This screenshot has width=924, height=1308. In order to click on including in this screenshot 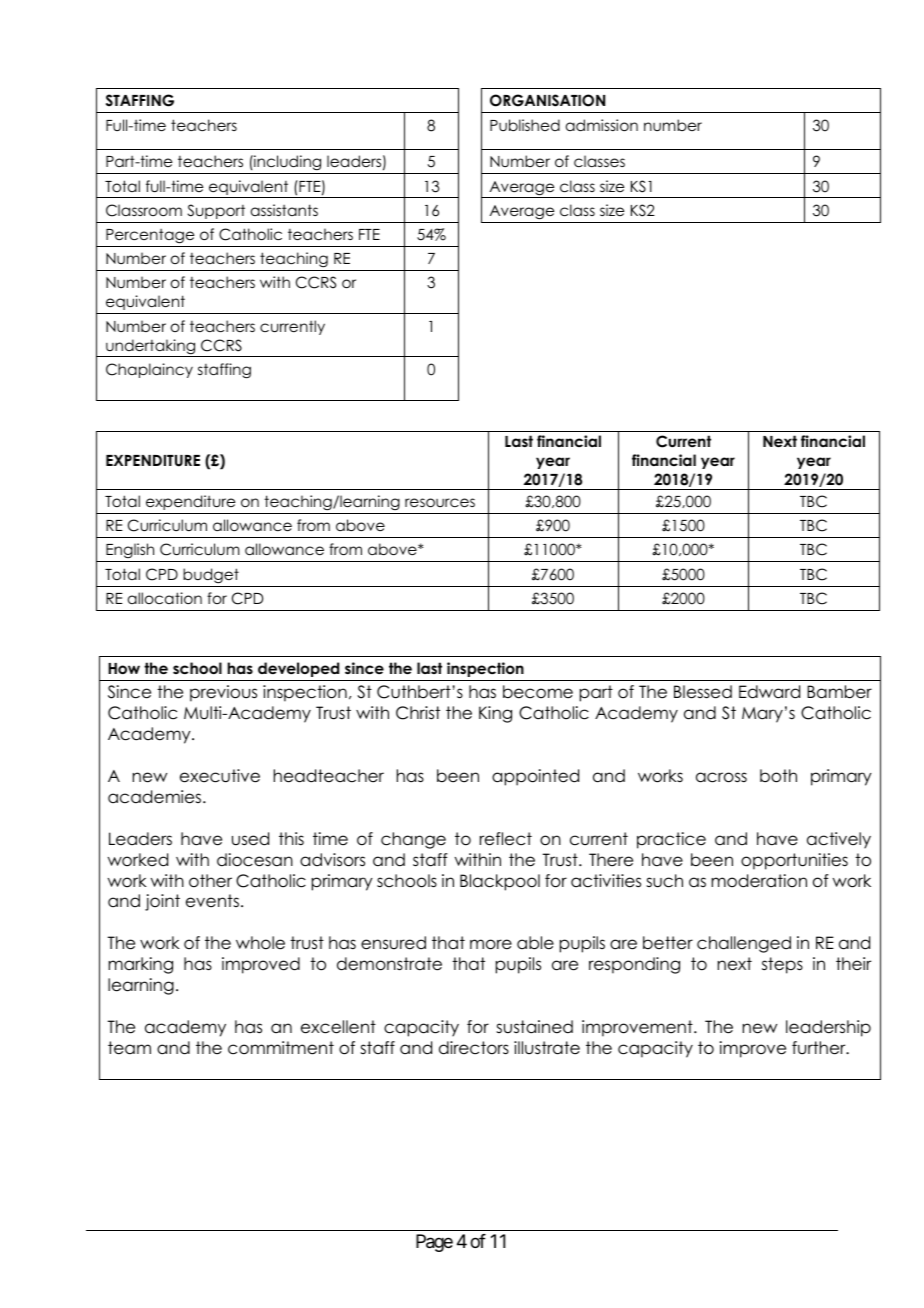, I will do `click(288, 164)`.
